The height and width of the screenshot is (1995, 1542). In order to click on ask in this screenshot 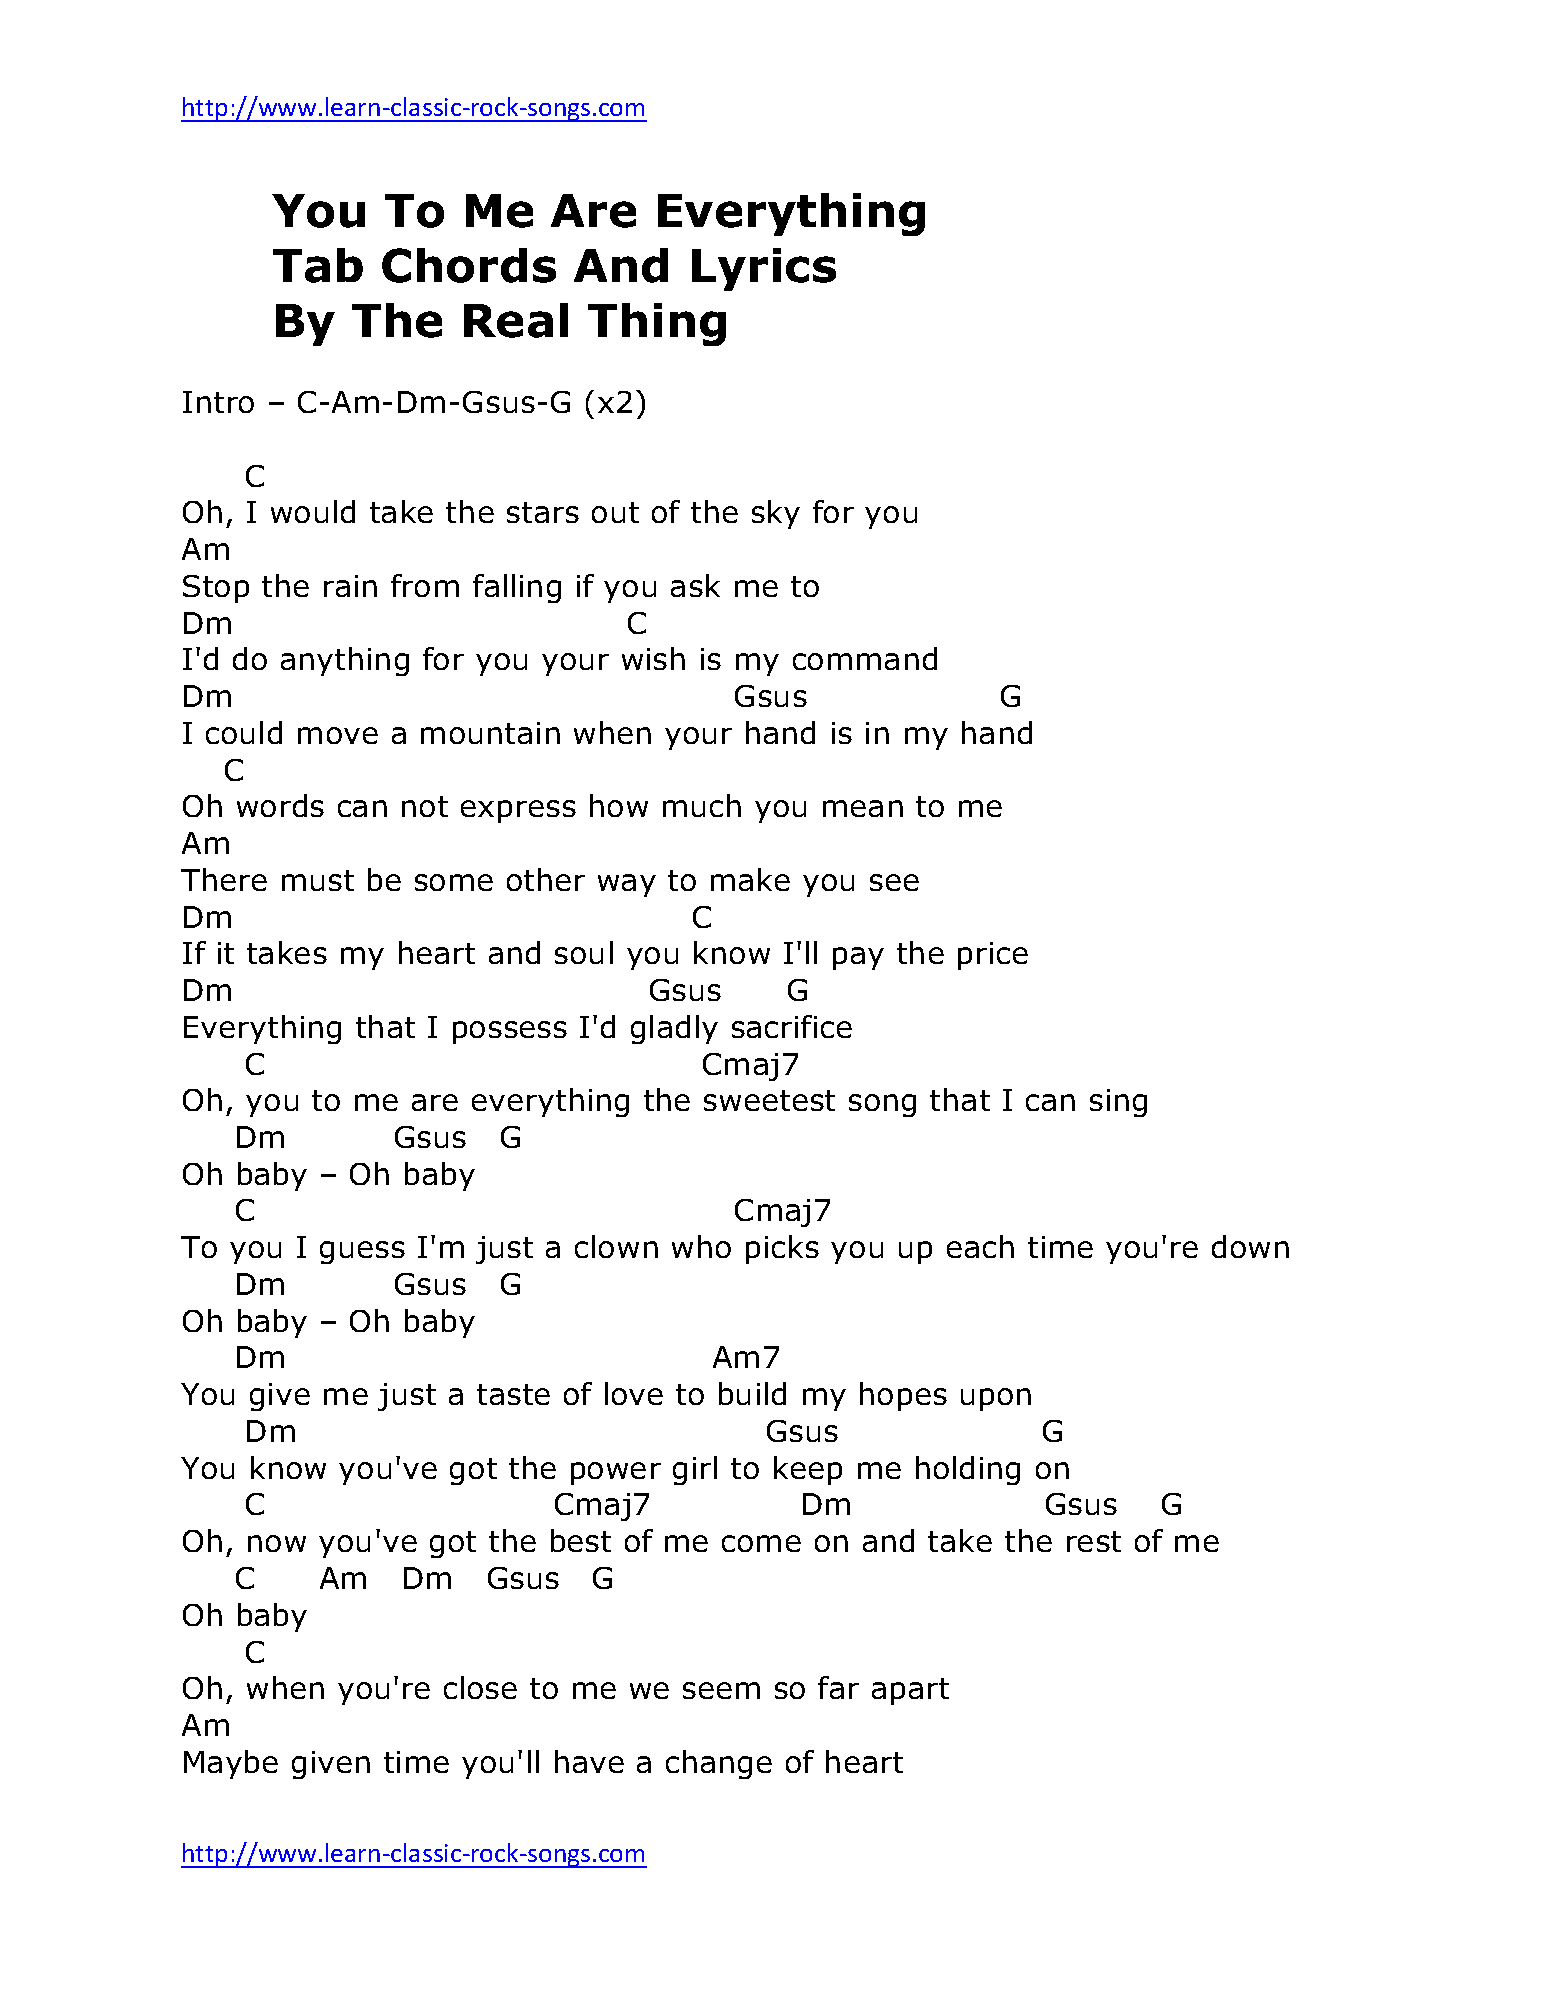, I will do `click(695, 585)`.
